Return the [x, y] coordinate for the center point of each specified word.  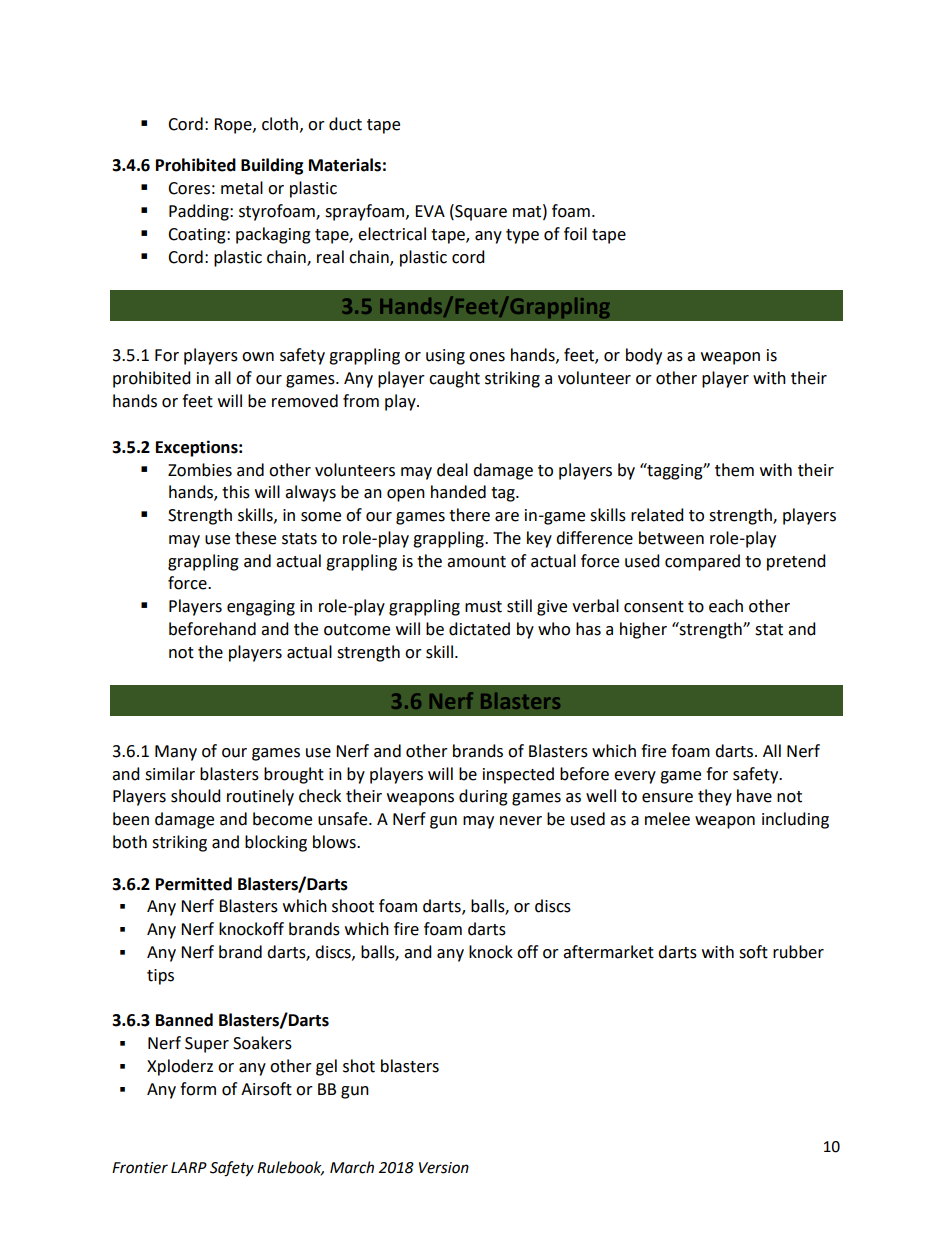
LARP [189, 1167]
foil [575, 234]
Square [480, 212]
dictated [479, 629]
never [521, 821]
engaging [261, 608]
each [726, 606]
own [258, 357]
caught [454, 379]
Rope [234, 126]
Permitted [194, 884]
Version [444, 1168]
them [734, 470]
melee [667, 819]
